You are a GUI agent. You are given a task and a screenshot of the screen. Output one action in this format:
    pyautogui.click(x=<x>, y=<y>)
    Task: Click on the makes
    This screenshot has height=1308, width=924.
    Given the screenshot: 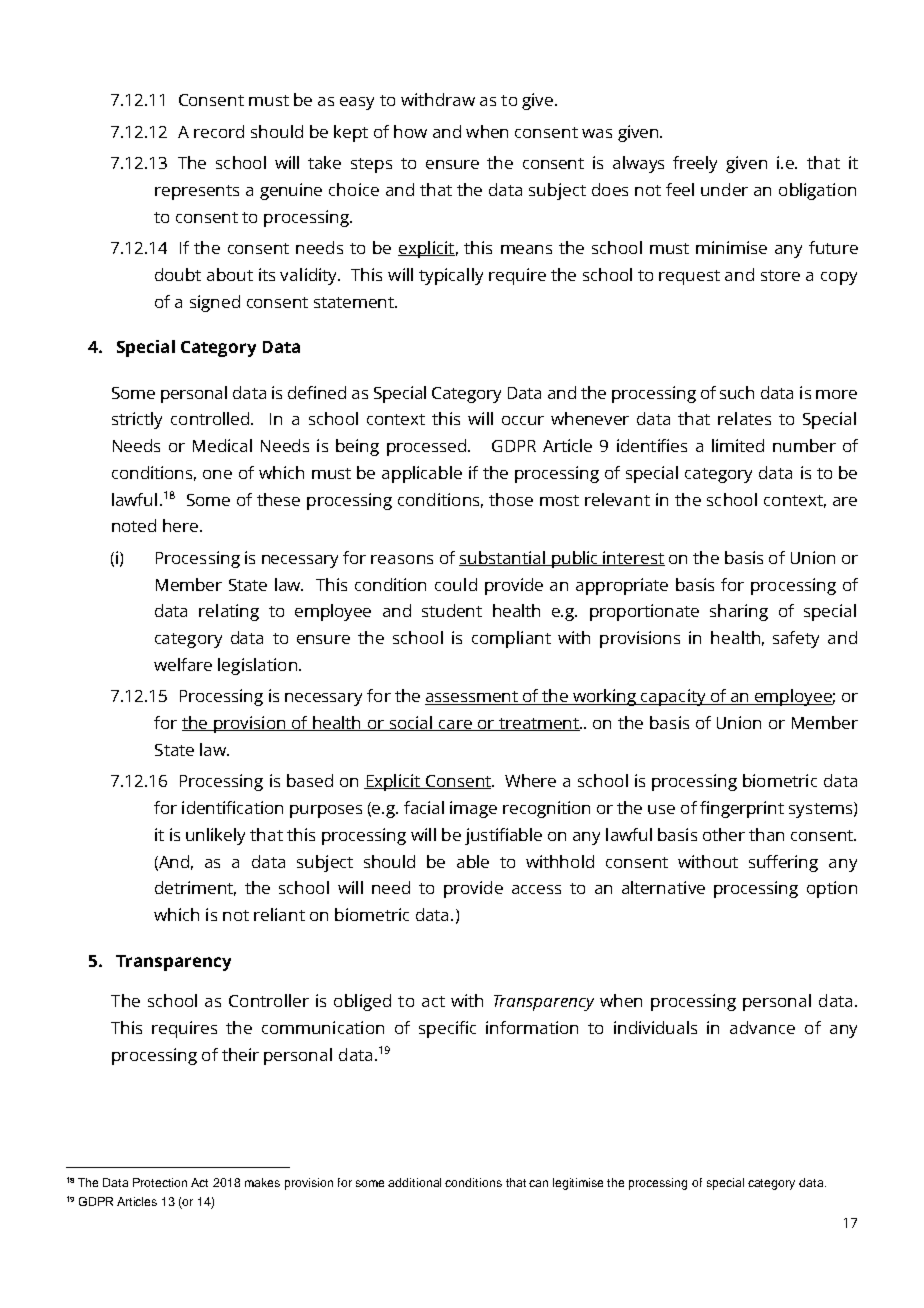 What is the action you would take?
    pyautogui.click(x=262, y=1182)
